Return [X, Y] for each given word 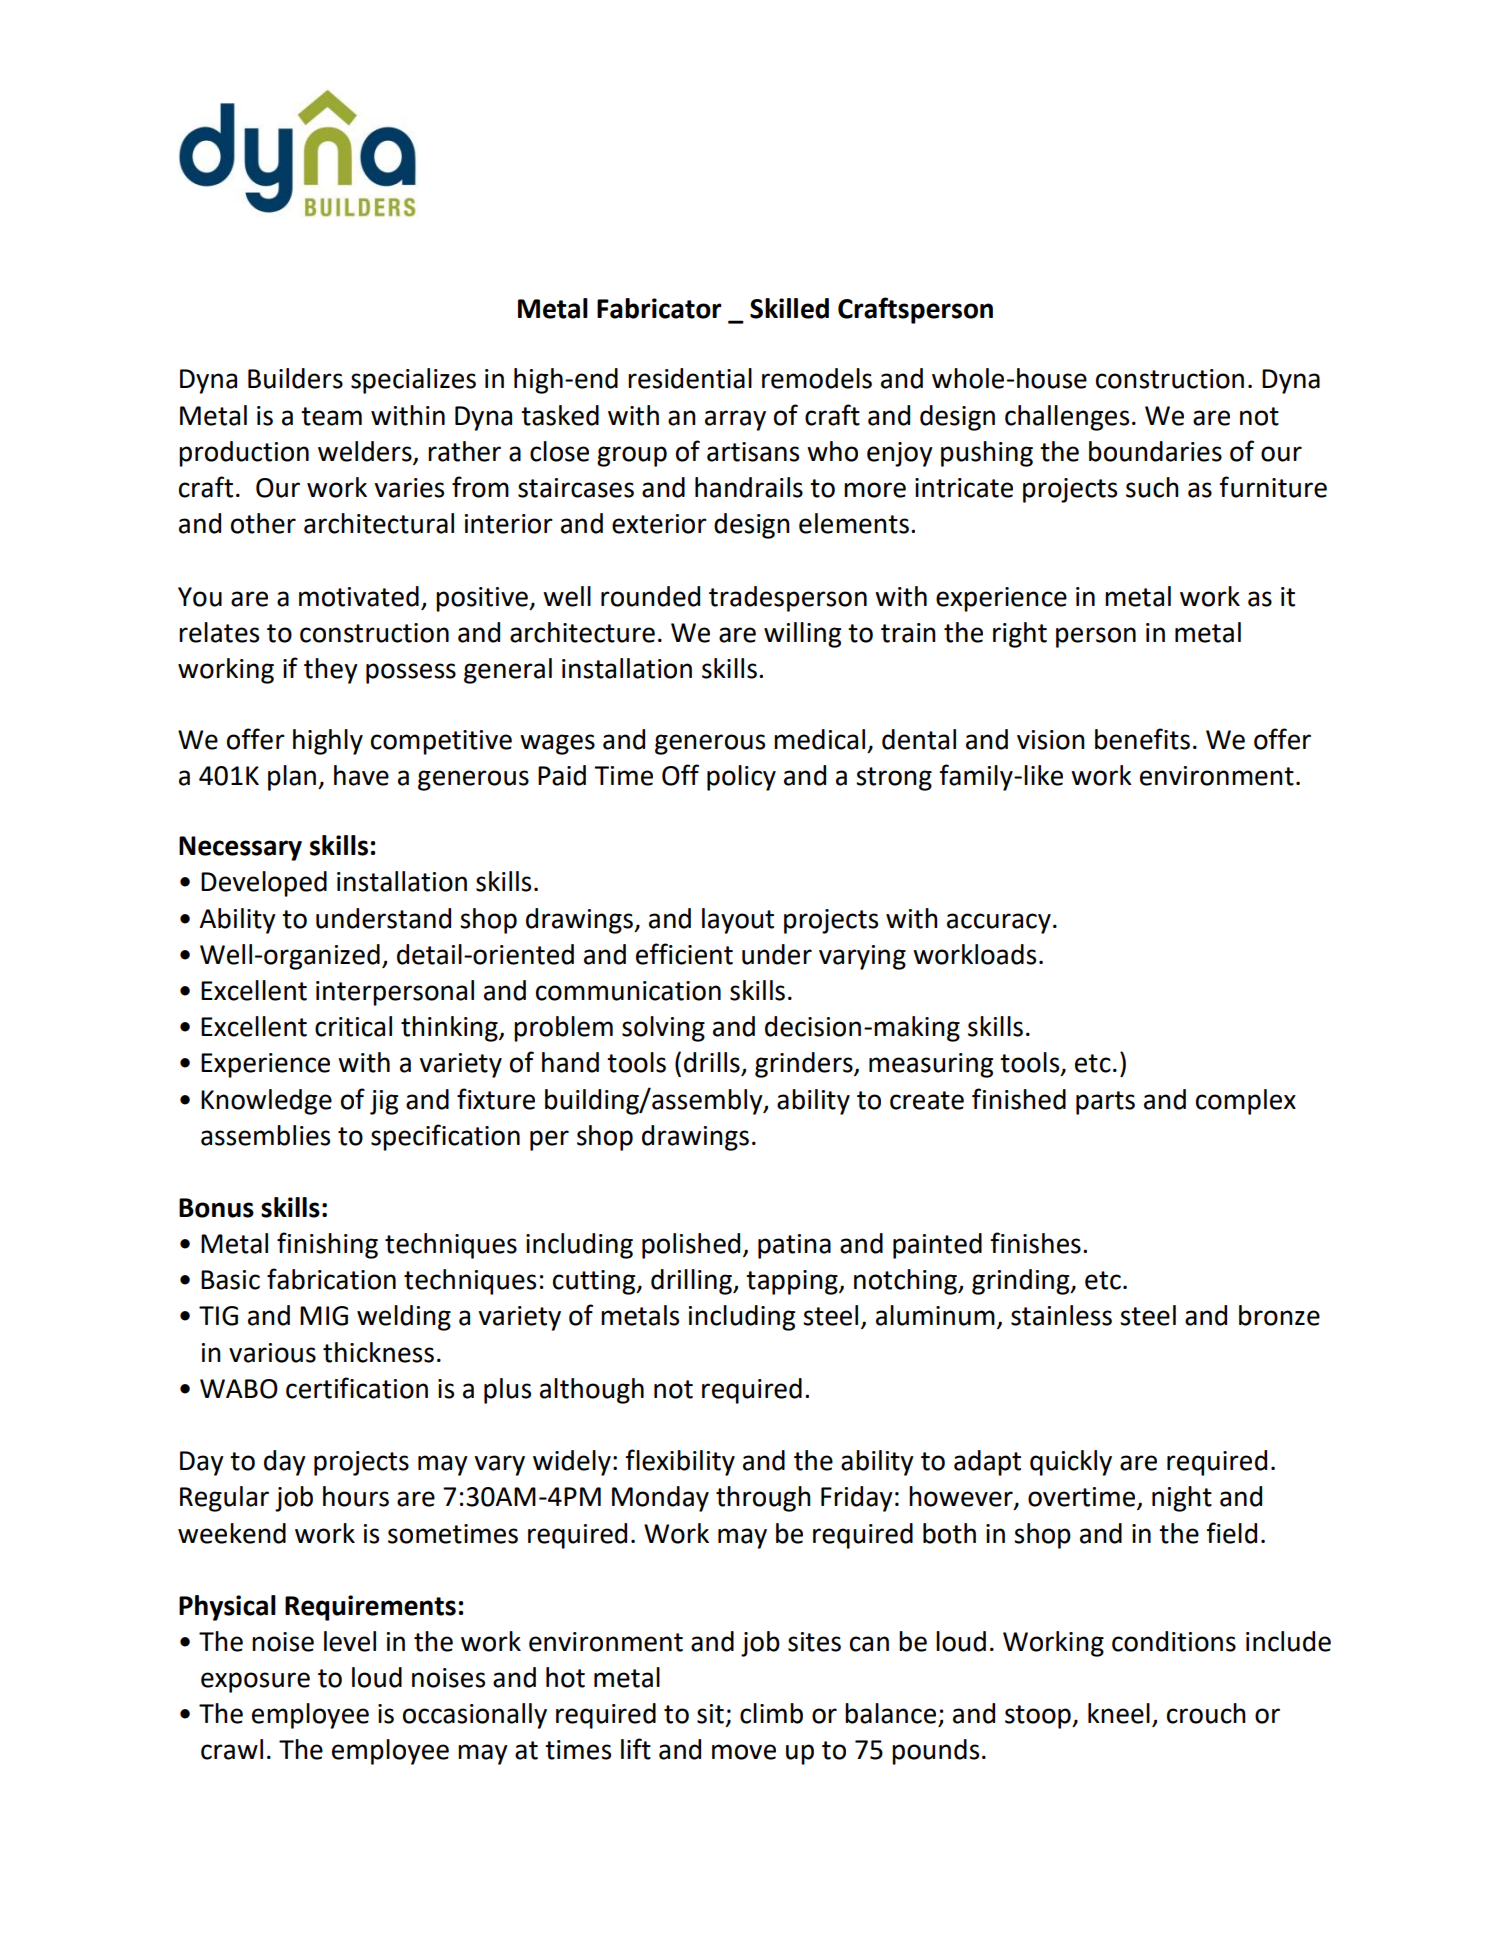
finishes [1035, 1243]
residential [690, 378]
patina [794, 1246]
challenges [1067, 418]
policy [741, 778]
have [361, 775]
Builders [295, 378]
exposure [255, 1682]
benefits [1142, 739]
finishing [327, 1245]
